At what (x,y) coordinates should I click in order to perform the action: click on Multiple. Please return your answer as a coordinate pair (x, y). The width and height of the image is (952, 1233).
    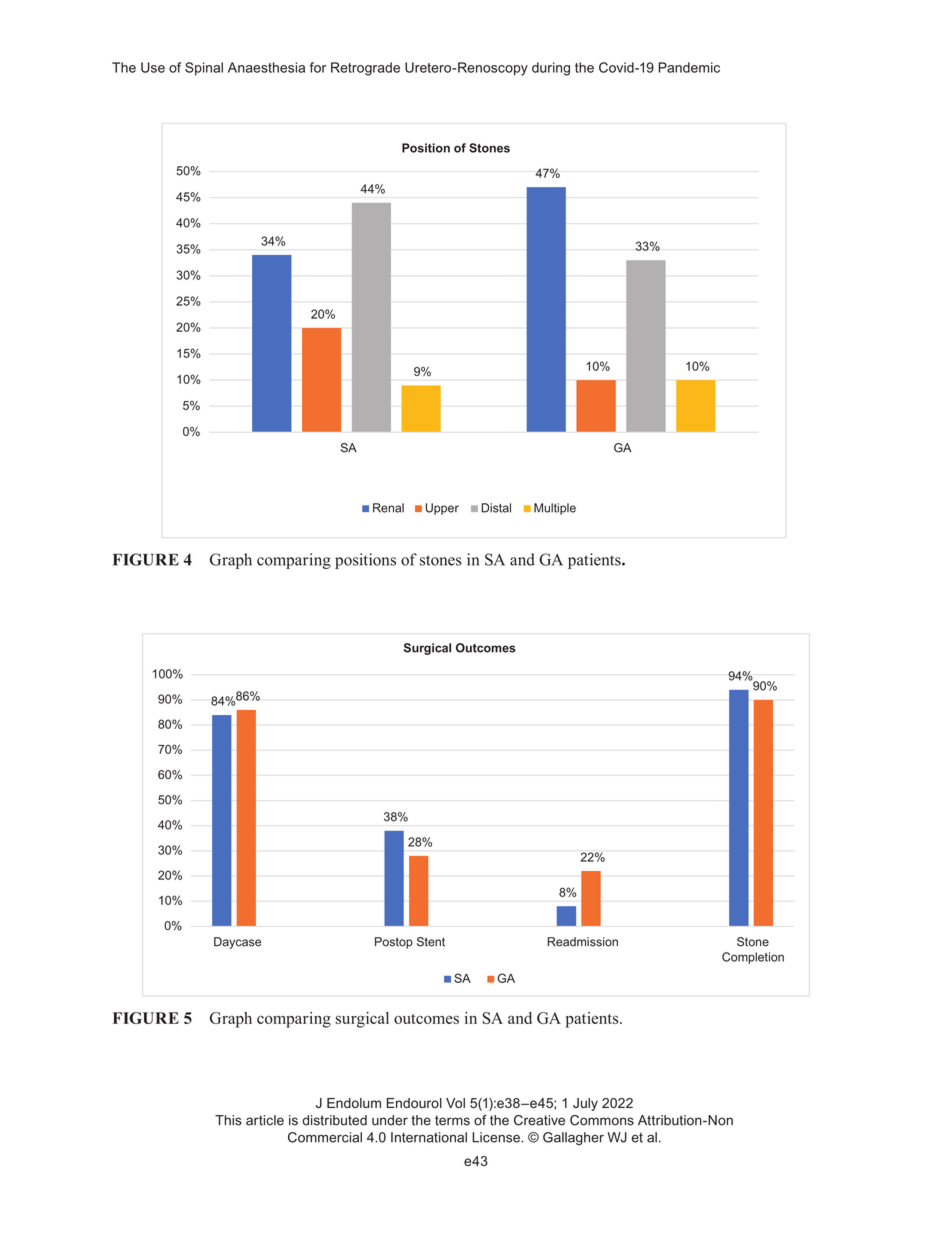
    Looking at the image, I should click on (555, 509).
